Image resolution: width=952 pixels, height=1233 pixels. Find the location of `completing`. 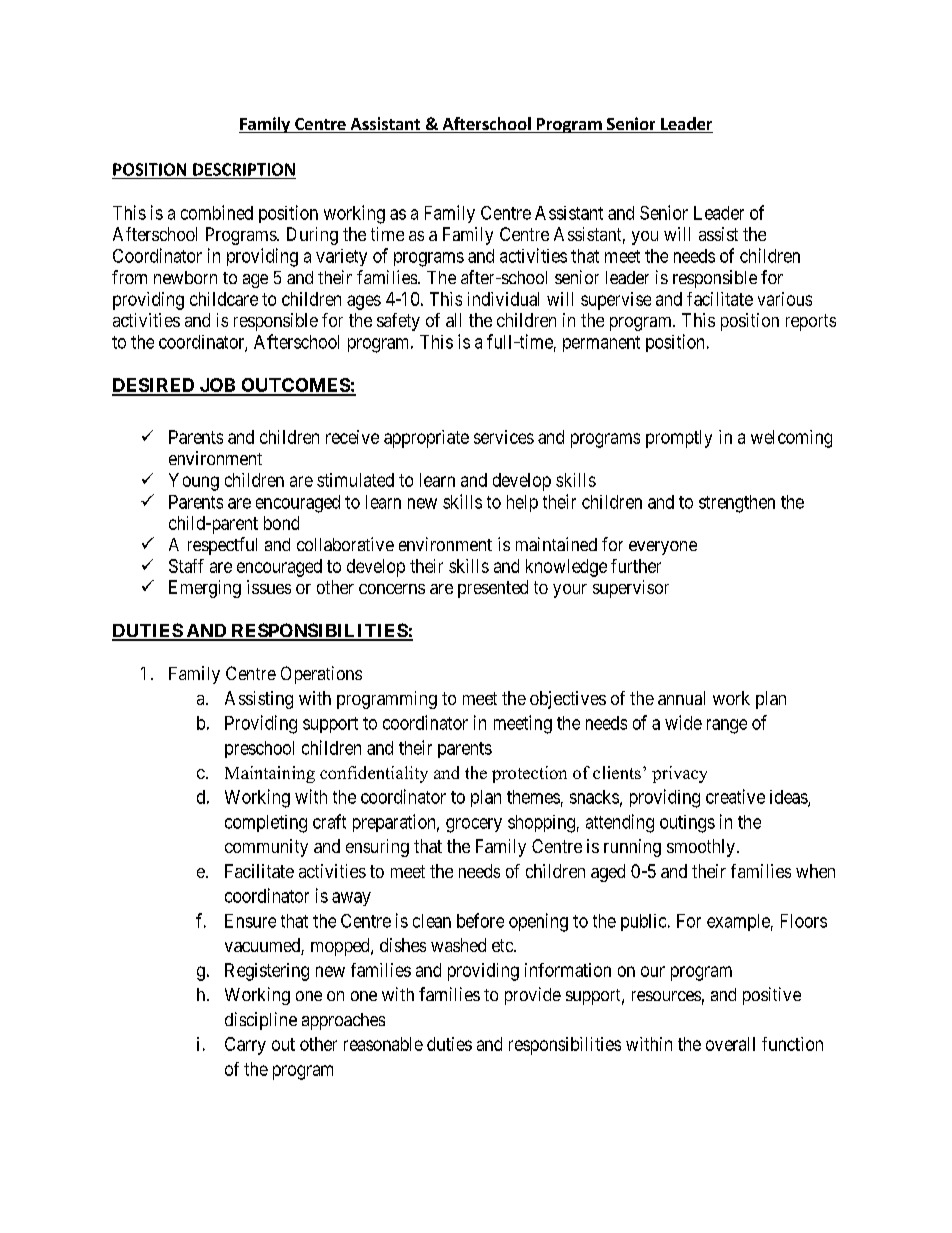

completing is located at coordinates (266, 824).
